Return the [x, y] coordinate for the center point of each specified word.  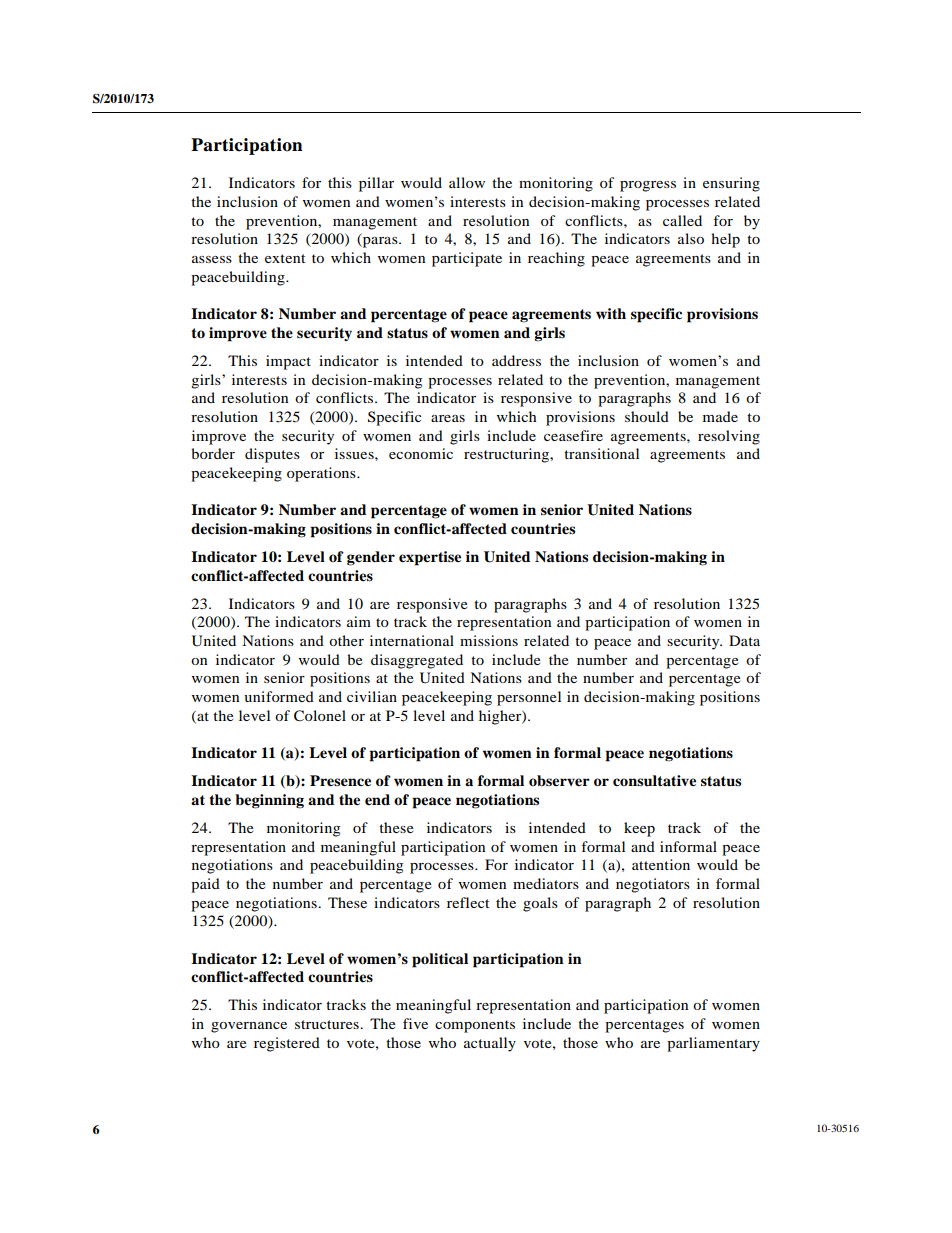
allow [467, 182]
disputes [272, 455]
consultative [654, 780]
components [475, 1026]
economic [421, 453]
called [682, 220]
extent [285, 258]
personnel [529, 698]
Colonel [320, 716]
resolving [729, 437]
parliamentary [713, 1044]
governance [249, 1027]
